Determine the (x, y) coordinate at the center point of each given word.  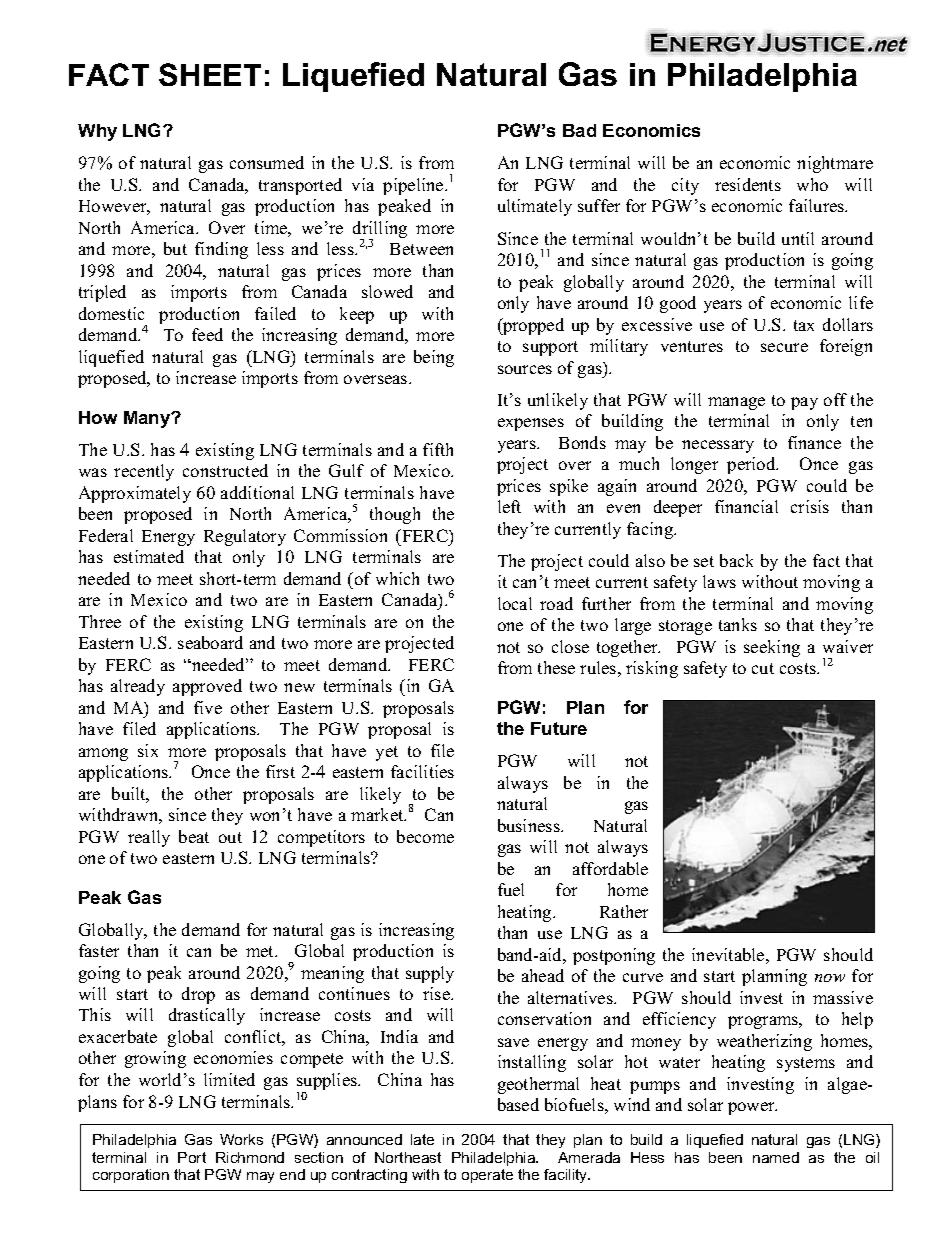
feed (207, 334)
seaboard (210, 642)
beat (194, 836)
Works (241, 1139)
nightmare (835, 164)
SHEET (210, 74)
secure (784, 347)
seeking (772, 648)
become (425, 836)
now (830, 978)
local (515, 603)
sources (525, 369)
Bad (579, 130)
